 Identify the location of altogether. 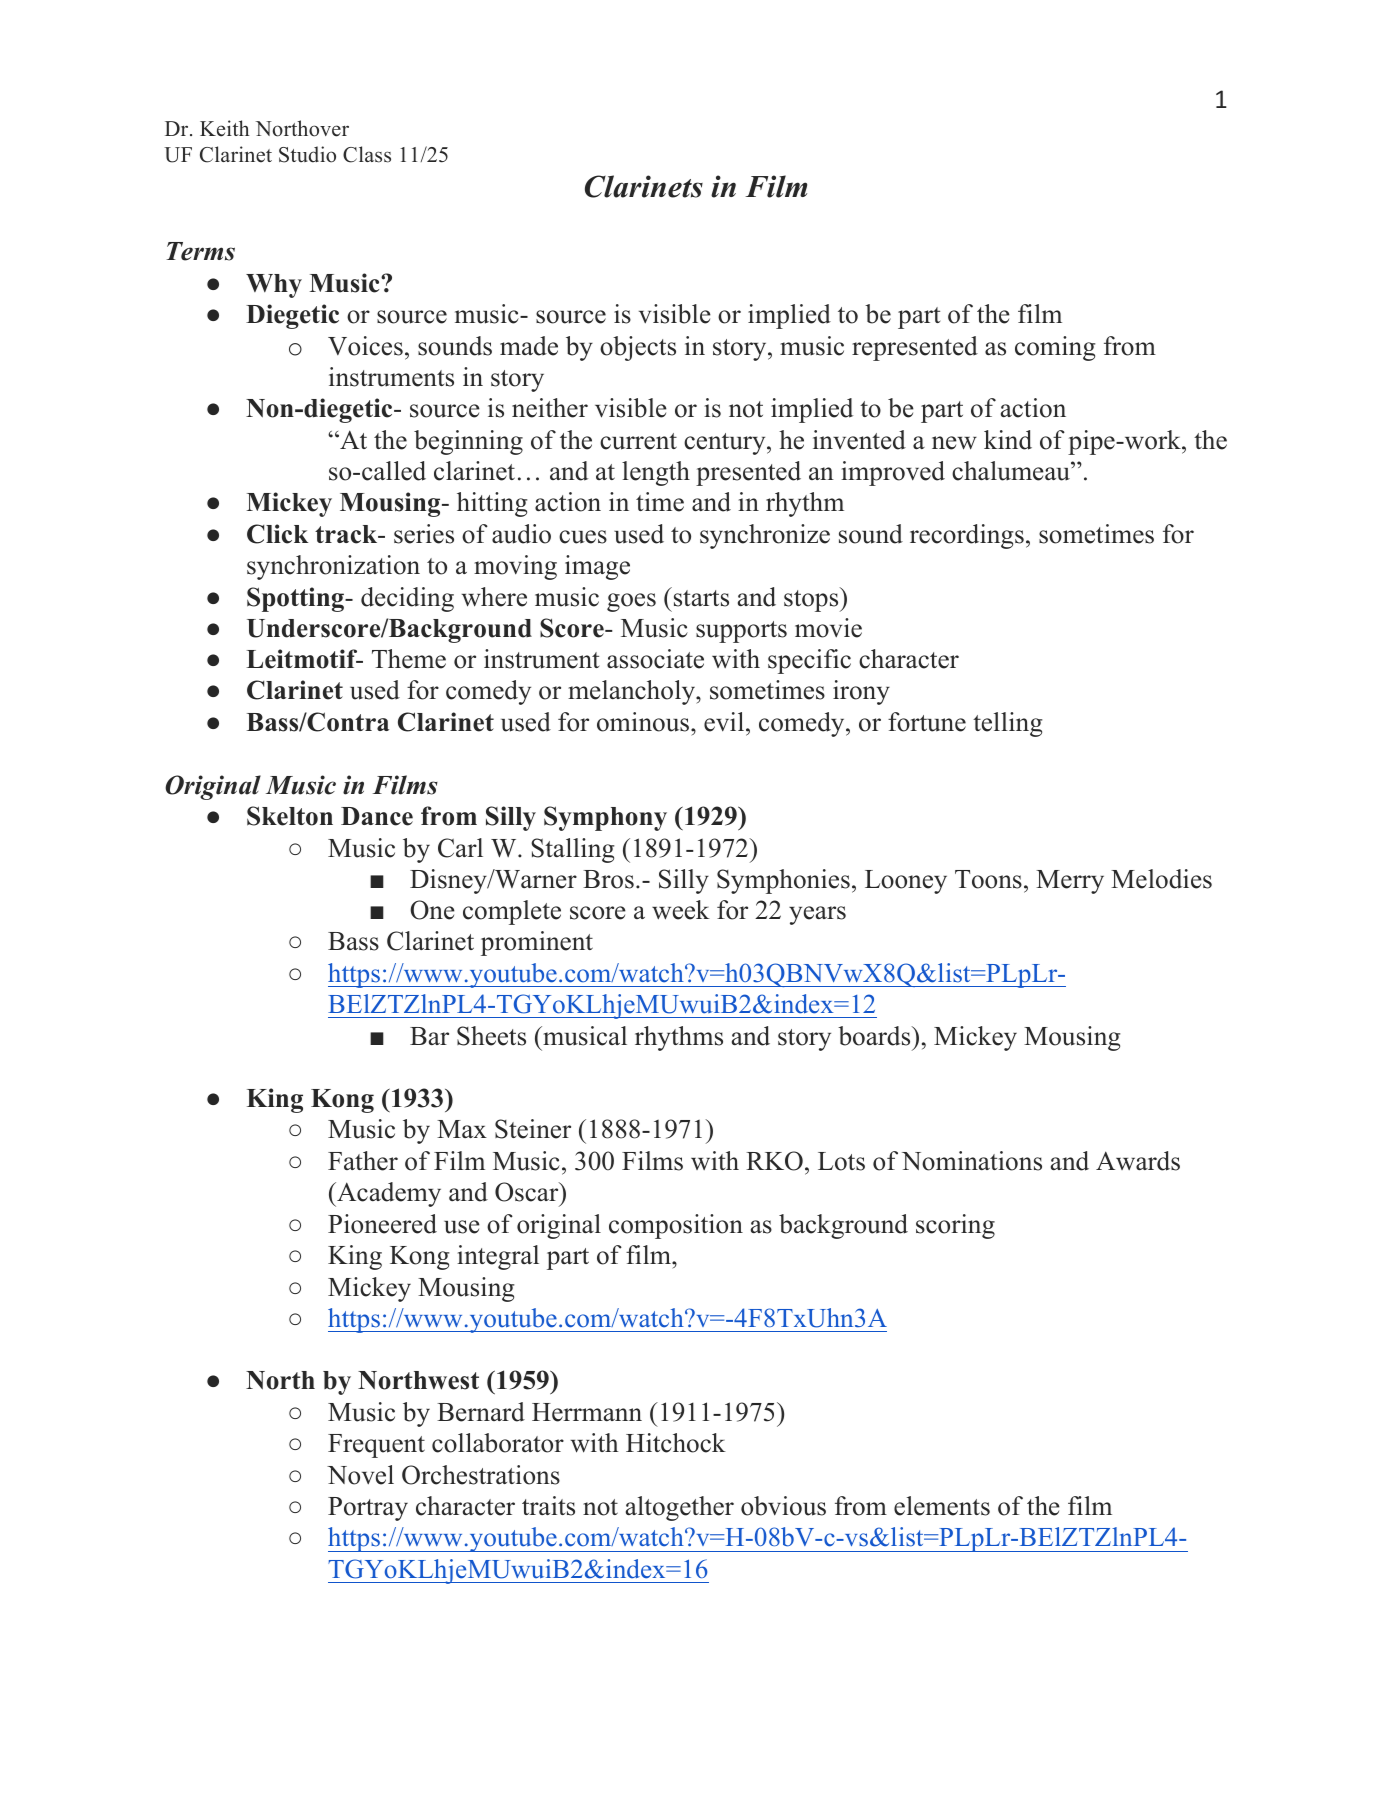
(680, 1508).
